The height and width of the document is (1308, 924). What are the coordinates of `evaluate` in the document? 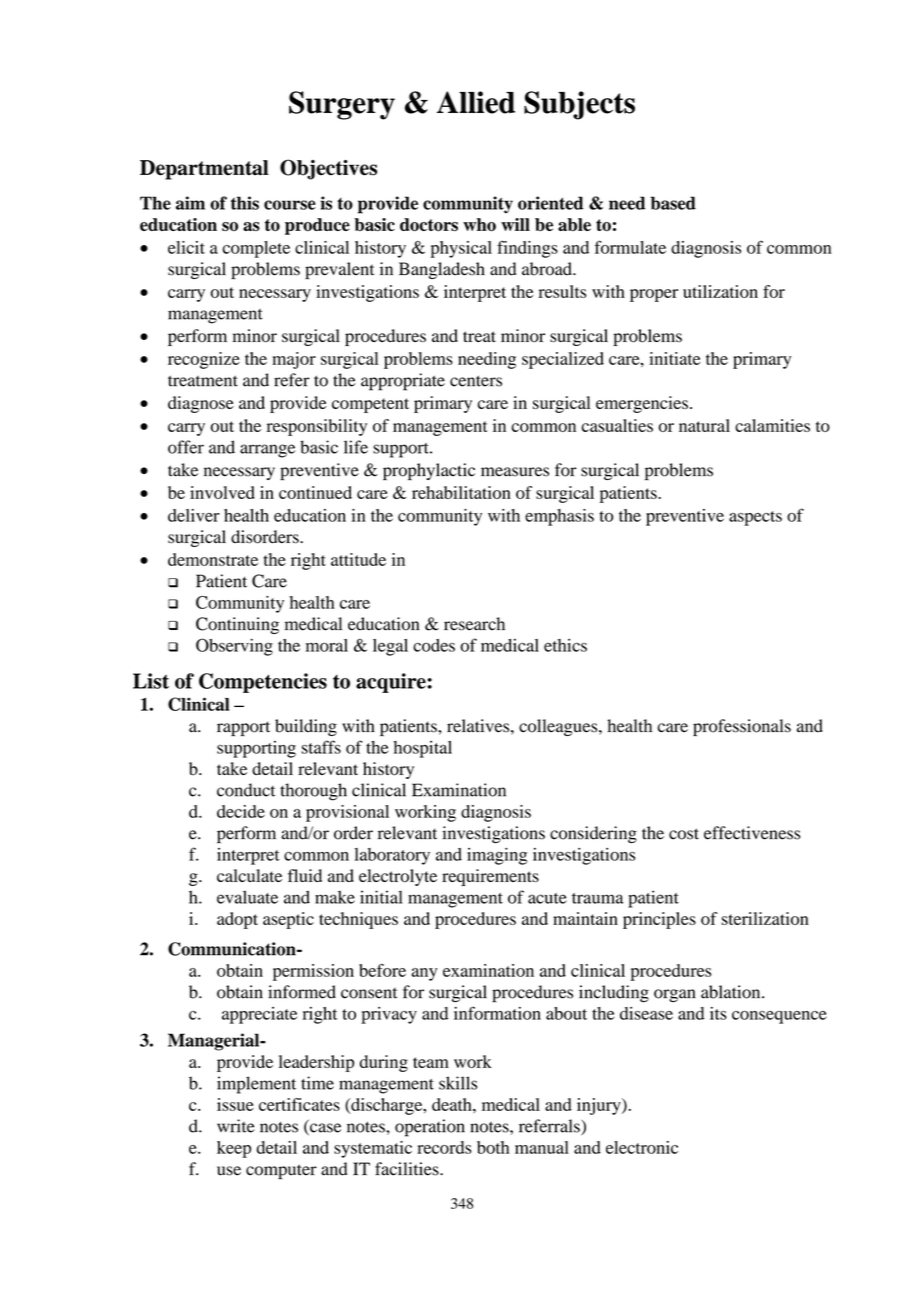 It's located at (247, 897).
